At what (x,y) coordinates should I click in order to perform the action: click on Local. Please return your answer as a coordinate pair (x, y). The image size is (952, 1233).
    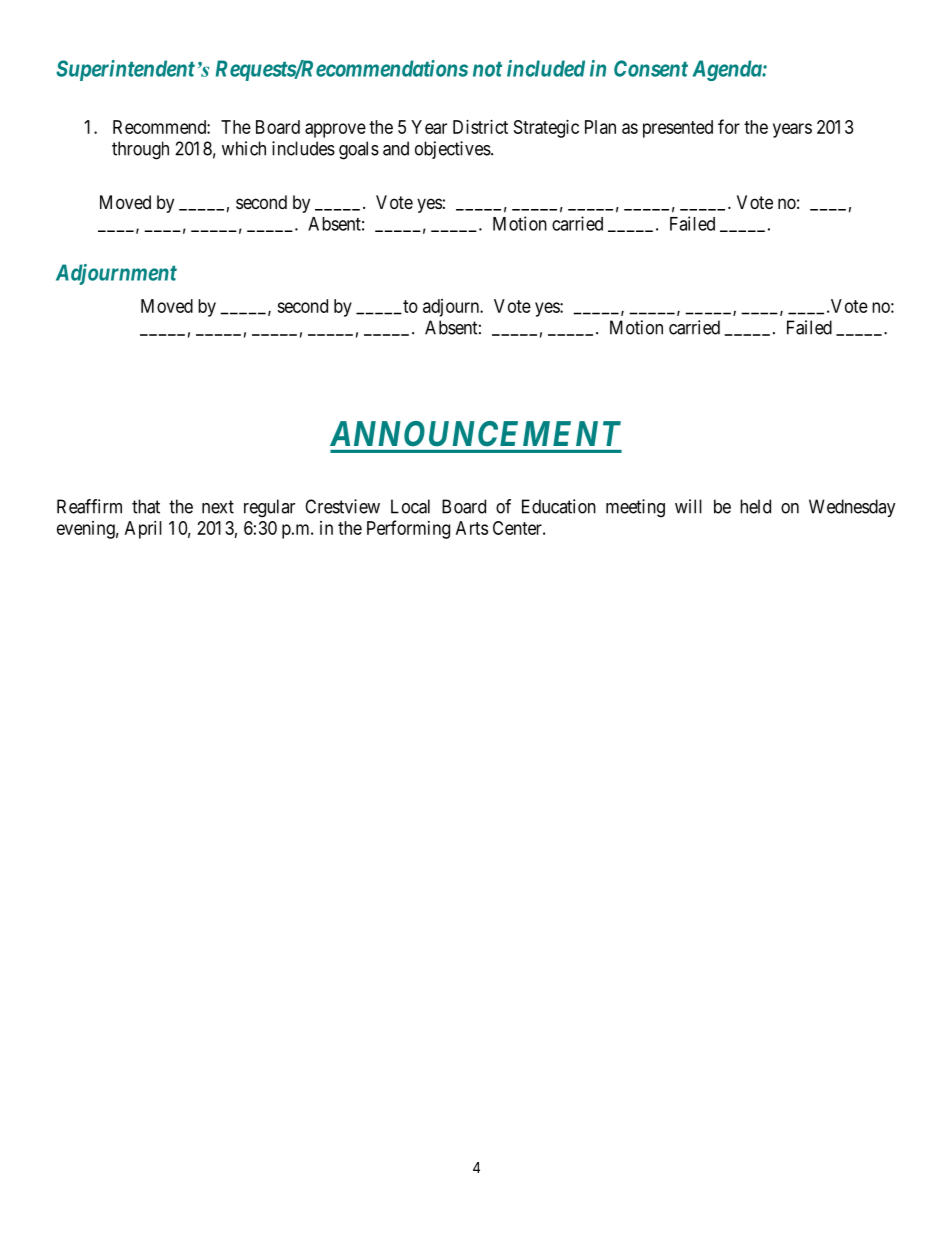
    Looking at the image, I should click on (410, 506).
